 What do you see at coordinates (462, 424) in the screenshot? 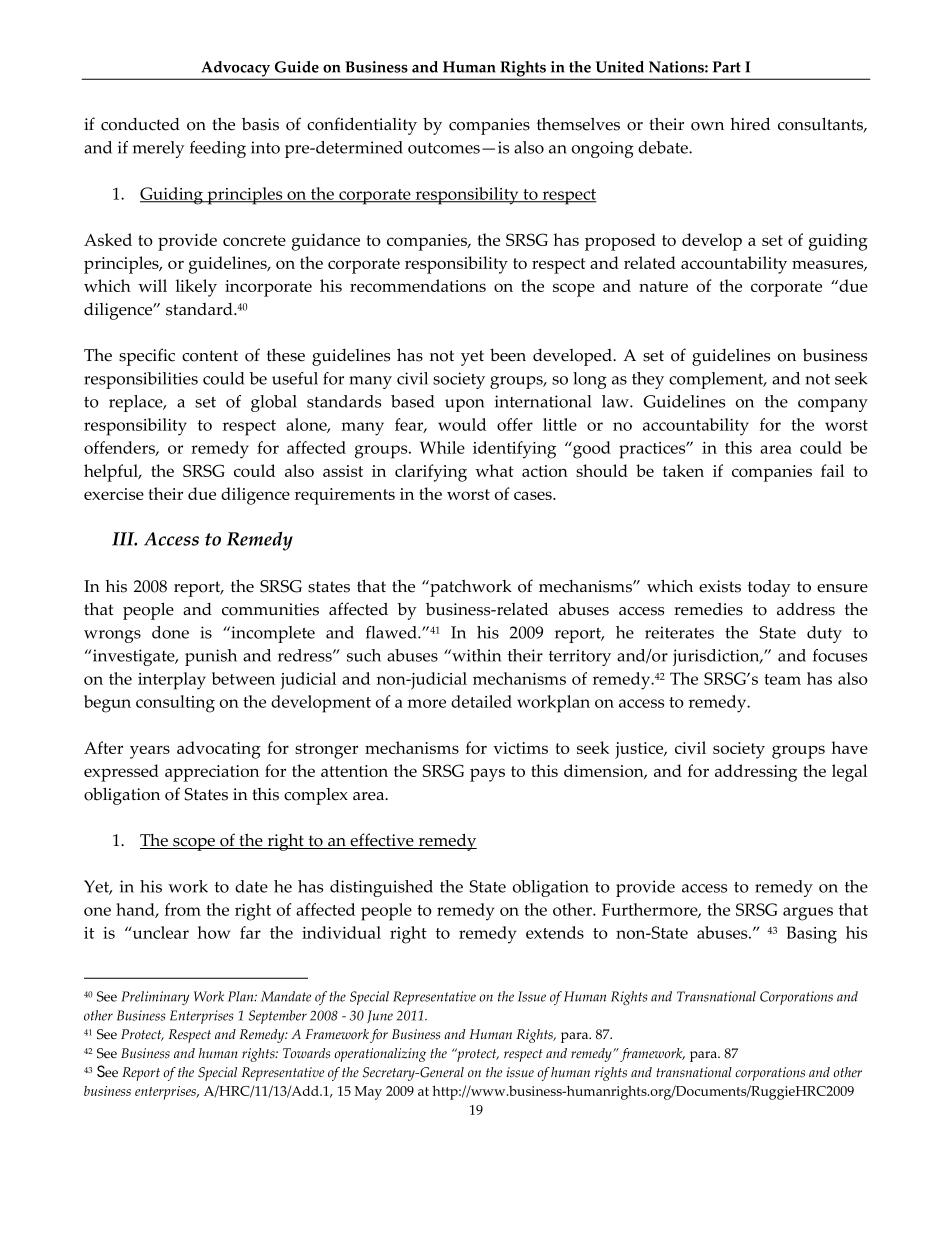
I see `would` at bounding box center [462, 424].
